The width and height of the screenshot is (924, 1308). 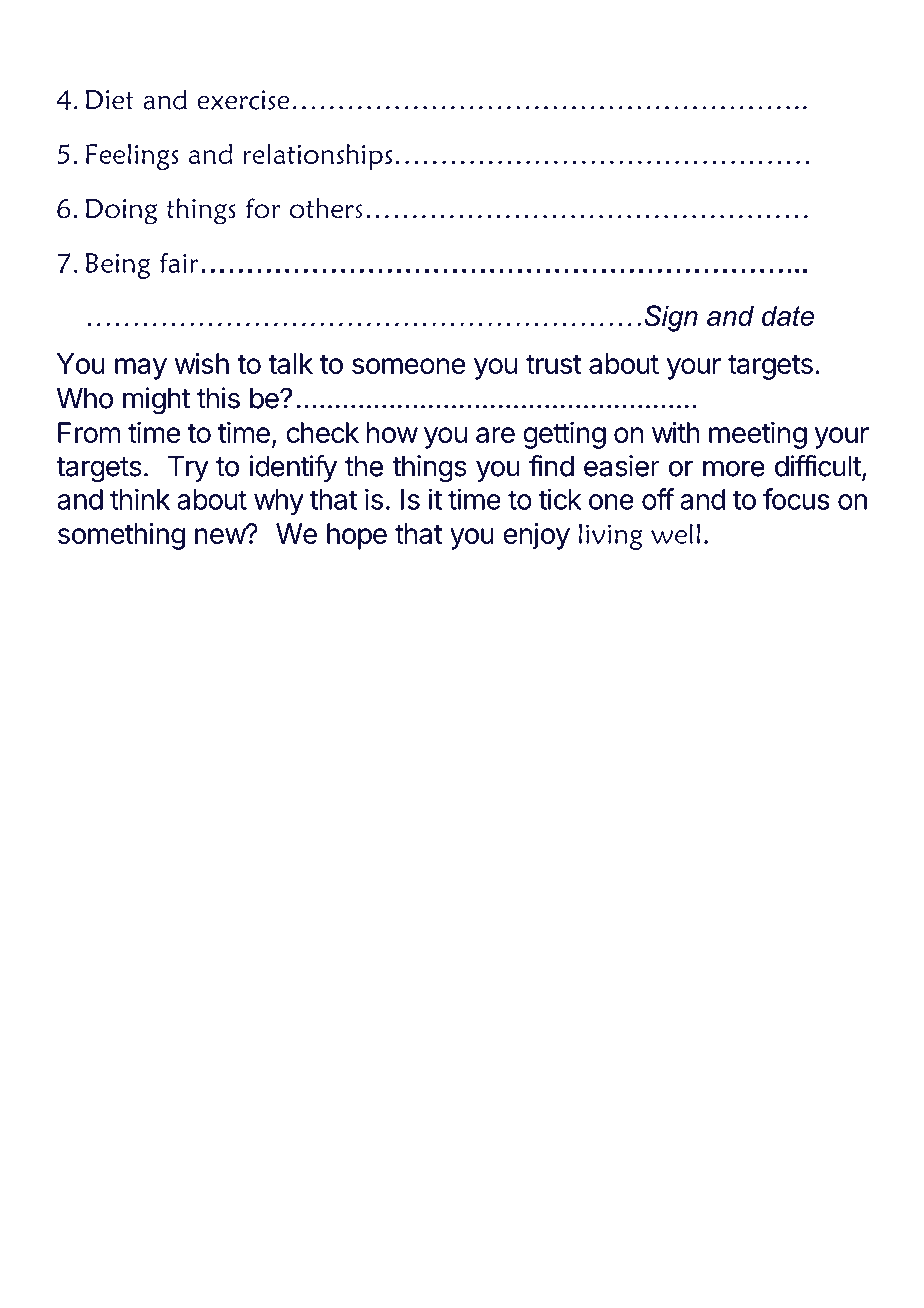 What do you see at coordinates (326, 208) in the screenshot?
I see `others` at bounding box center [326, 208].
